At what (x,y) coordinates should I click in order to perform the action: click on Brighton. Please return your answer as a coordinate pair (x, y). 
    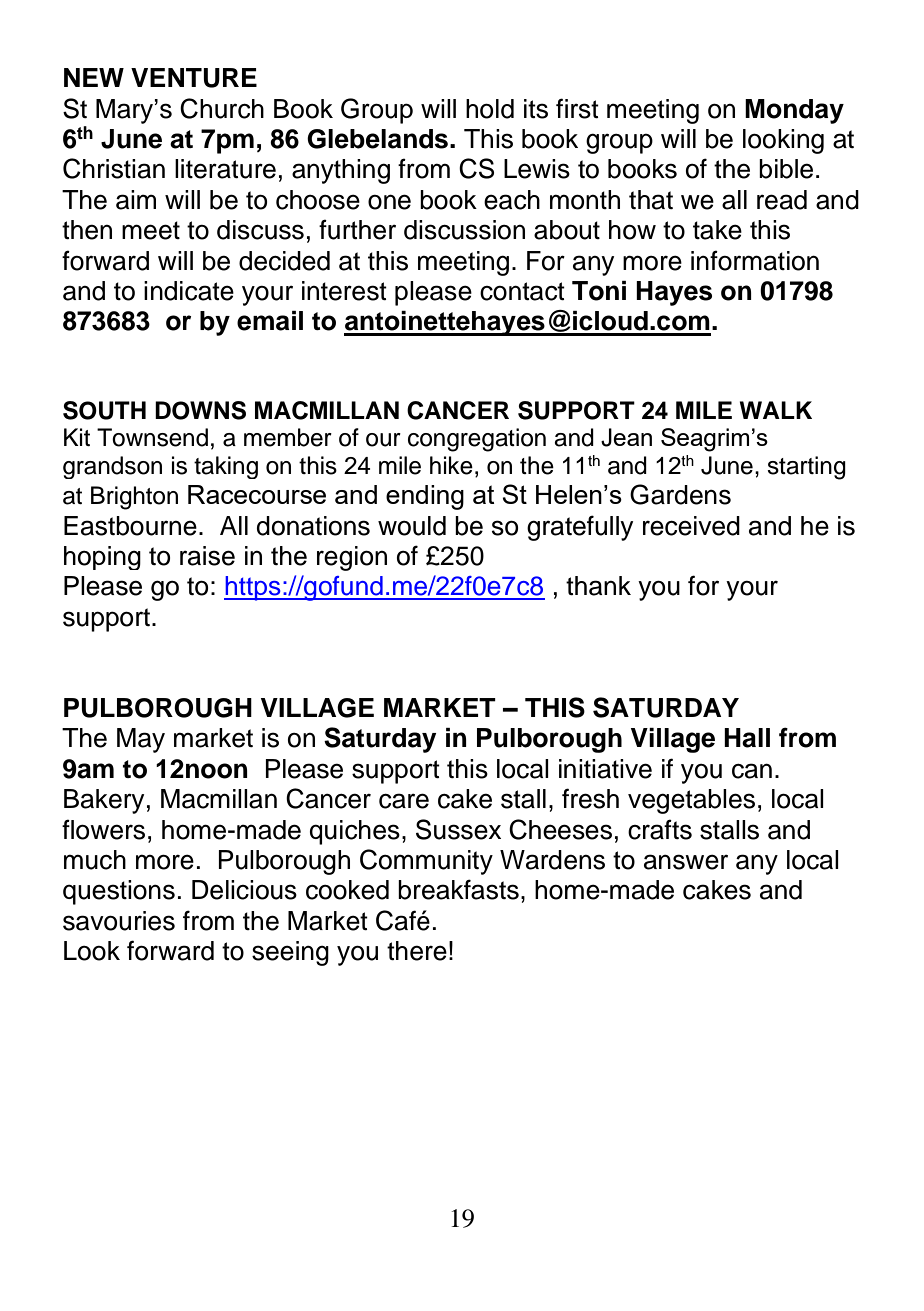
    Looking at the image, I should click on (134, 498).
